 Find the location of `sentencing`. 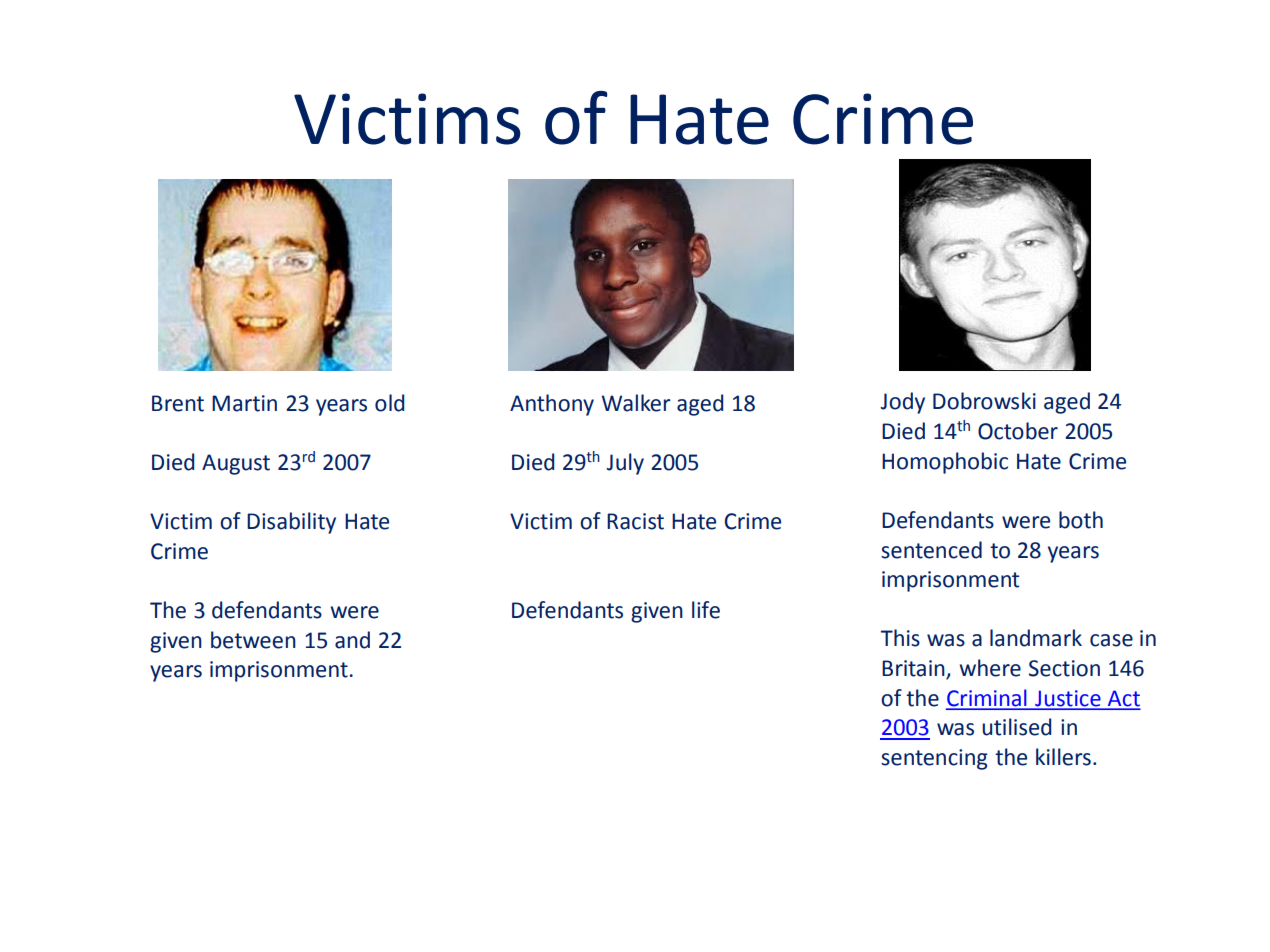

sentencing is located at coordinates (934, 759).
